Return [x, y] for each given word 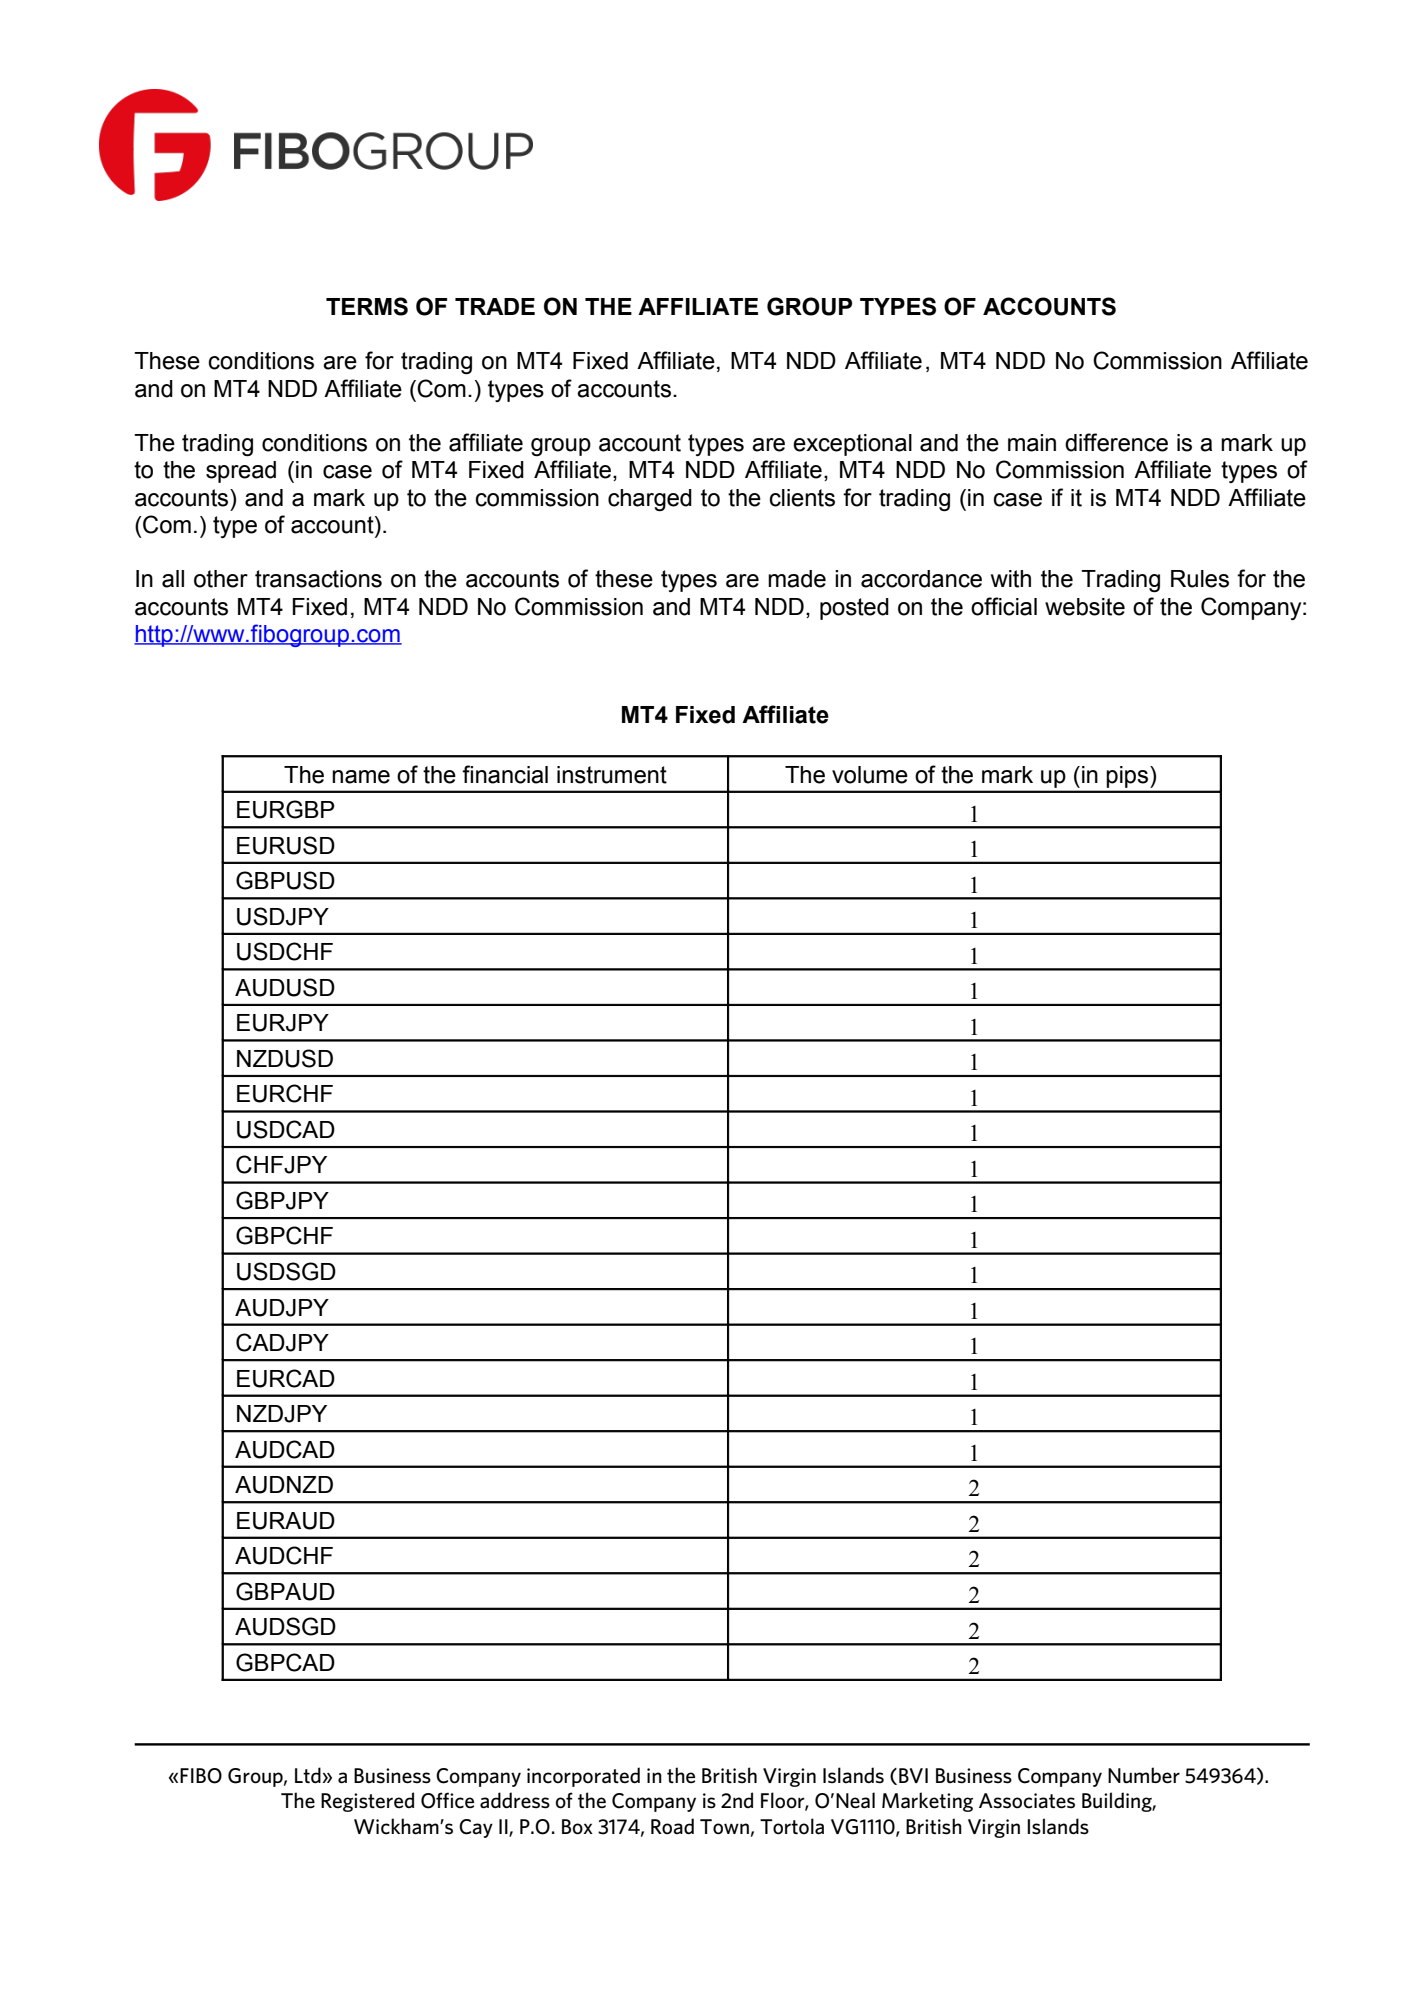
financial [505, 774]
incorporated [583, 1777]
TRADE [495, 306]
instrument [612, 775]
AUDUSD [285, 987]
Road [672, 1826]
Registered [367, 1802]
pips [1129, 777]
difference [1116, 442]
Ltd [309, 1775]
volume [870, 775]
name [361, 777]
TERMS [367, 306]
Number [1144, 1775]
